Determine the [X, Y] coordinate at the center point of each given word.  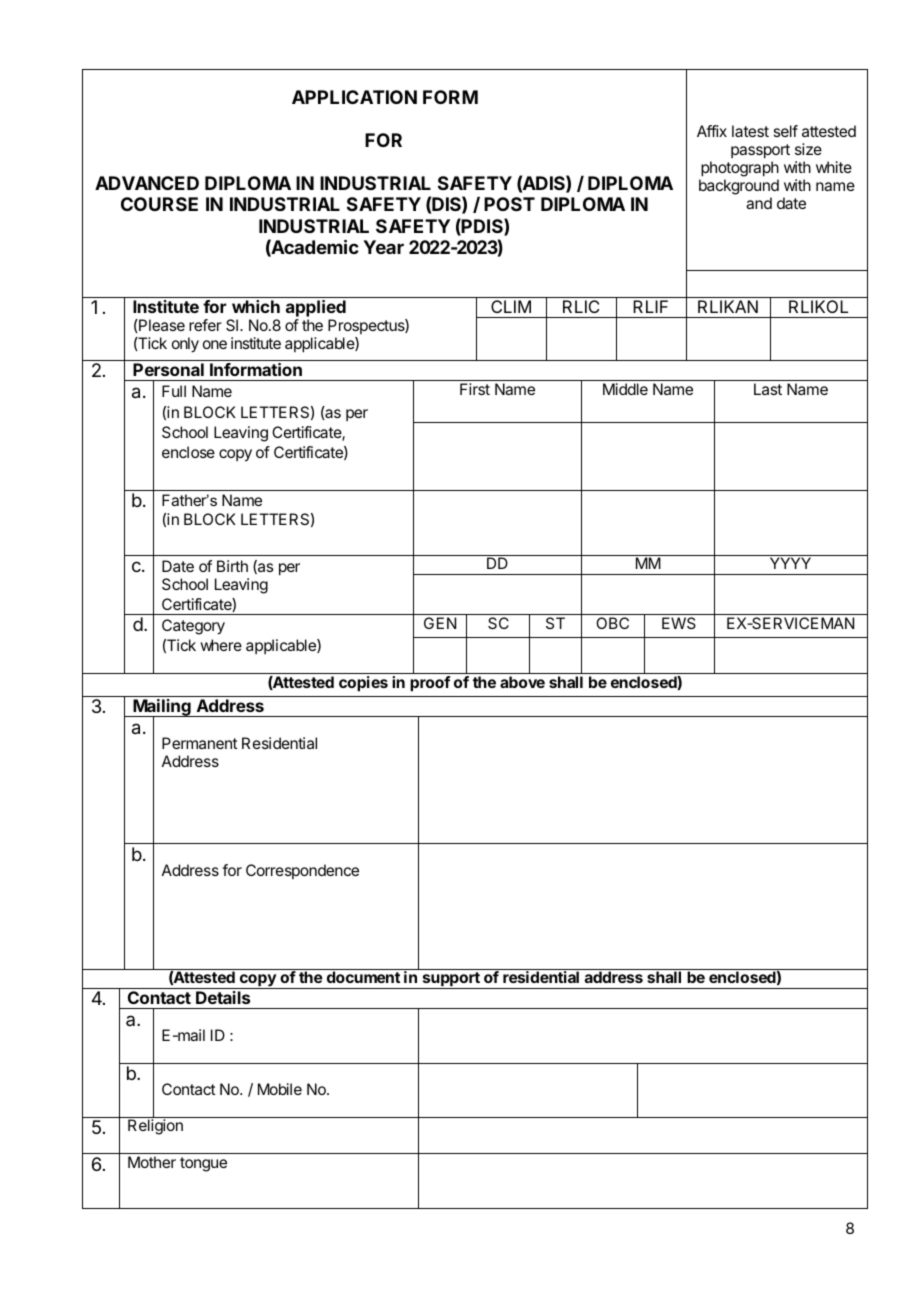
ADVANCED [147, 183]
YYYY [790, 563]
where [221, 645]
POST [509, 204]
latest [750, 131]
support [451, 980]
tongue [203, 1164]
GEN [440, 623]
